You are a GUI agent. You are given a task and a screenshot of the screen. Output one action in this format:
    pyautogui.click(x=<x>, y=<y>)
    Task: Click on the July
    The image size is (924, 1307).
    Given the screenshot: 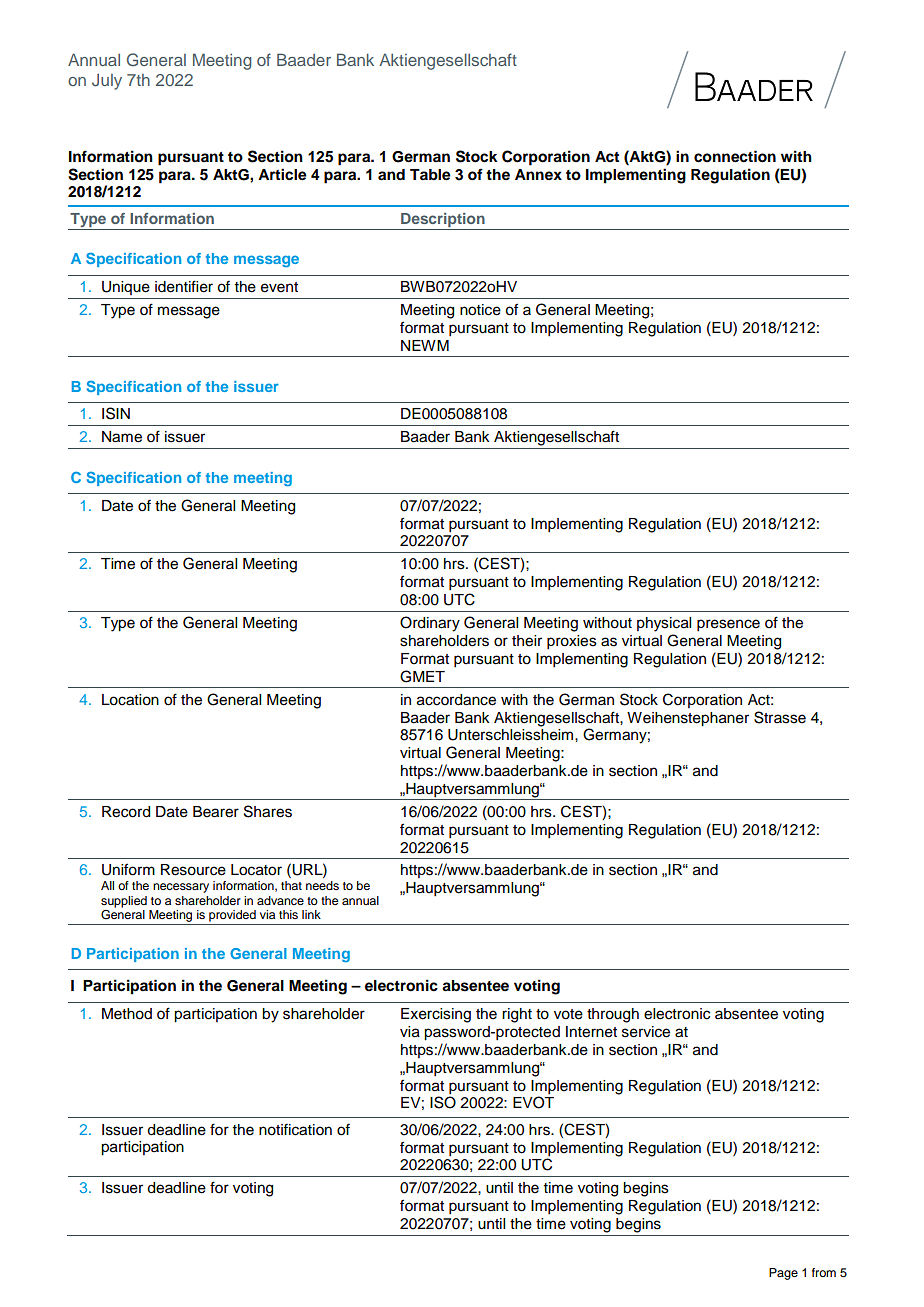 What is the action you would take?
    pyautogui.click(x=107, y=82)
